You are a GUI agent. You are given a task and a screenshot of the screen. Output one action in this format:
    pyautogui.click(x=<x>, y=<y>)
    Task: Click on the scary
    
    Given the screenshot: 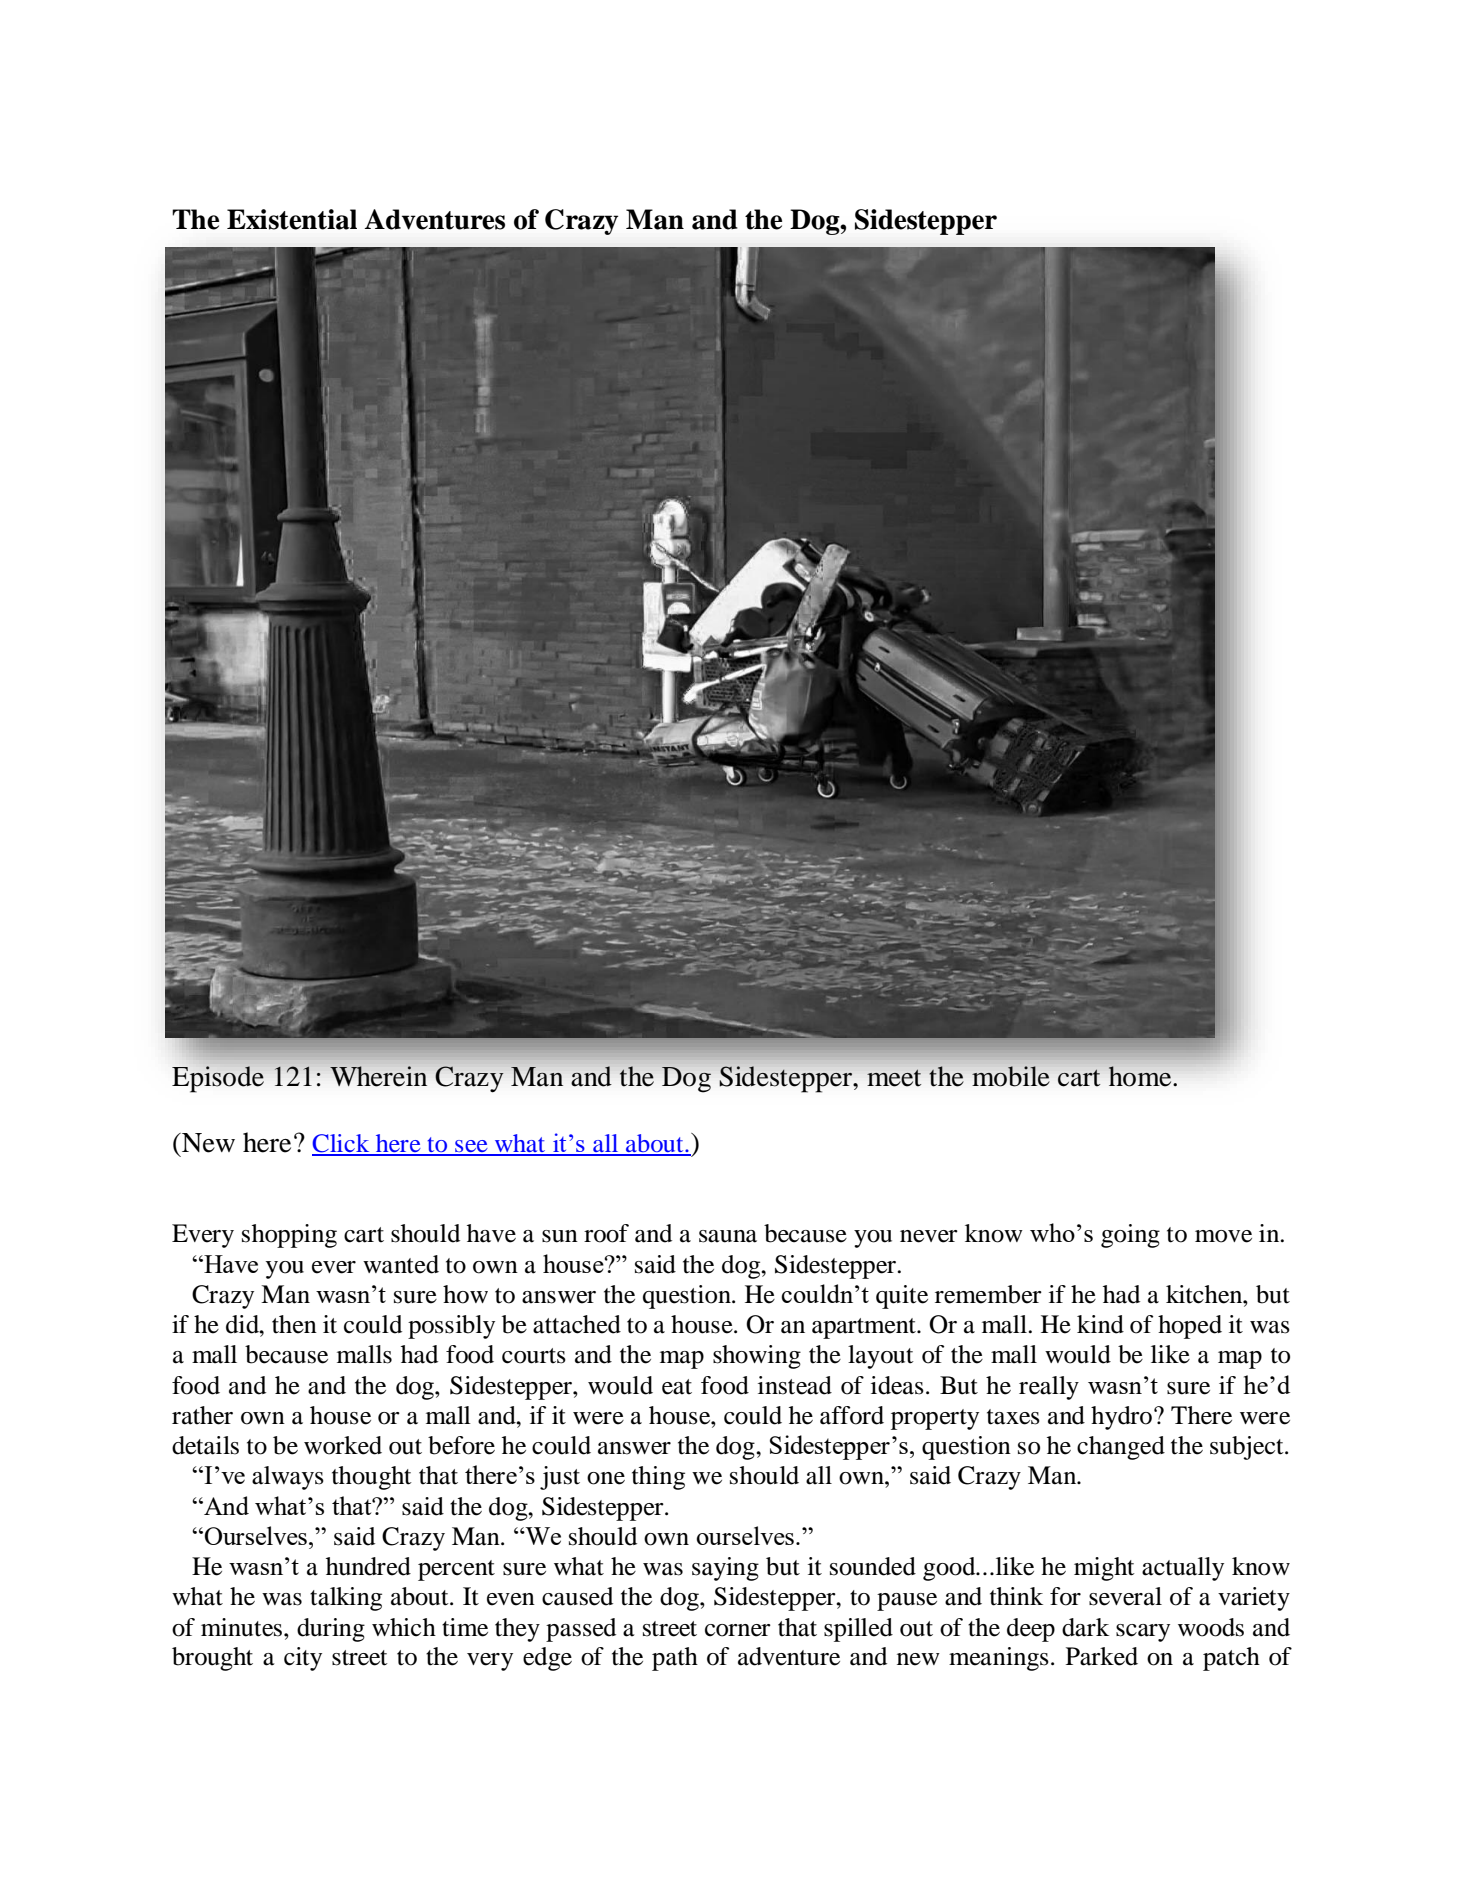 What is the action you would take?
    pyautogui.click(x=1143, y=1633)
